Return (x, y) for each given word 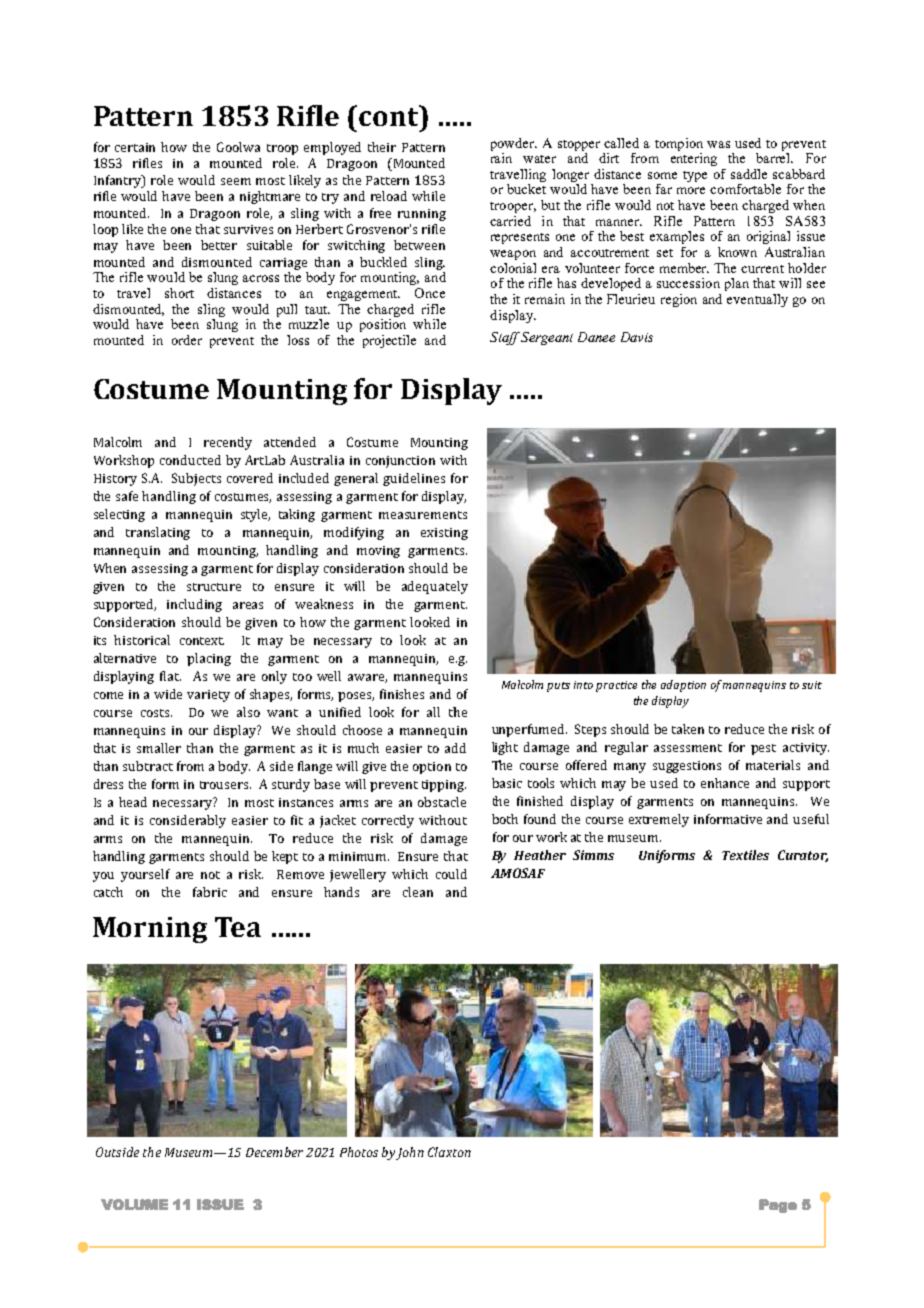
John (410, 1153)
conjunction (400, 462)
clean (418, 892)
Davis (637, 337)
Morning (150, 930)
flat (170, 676)
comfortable (745, 189)
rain (501, 158)
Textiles (745, 855)
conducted (190, 460)
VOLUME (134, 1204)
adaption (683, 686)
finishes (402, 694)
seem (236, 181)
